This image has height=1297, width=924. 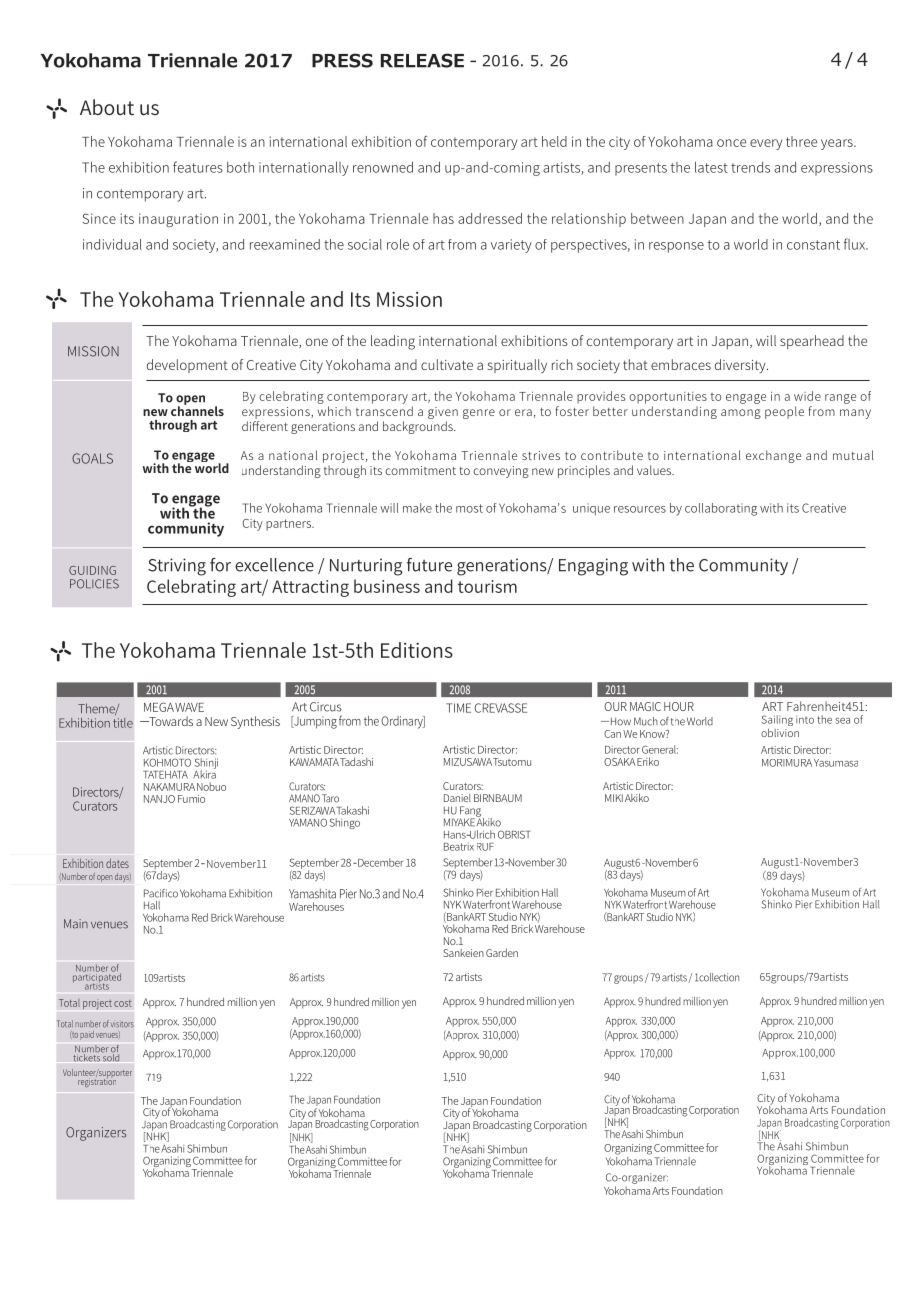 What do you see at coordinates (177, 567) in the image?
I see `Striving` at bounding box center [177, 567].
